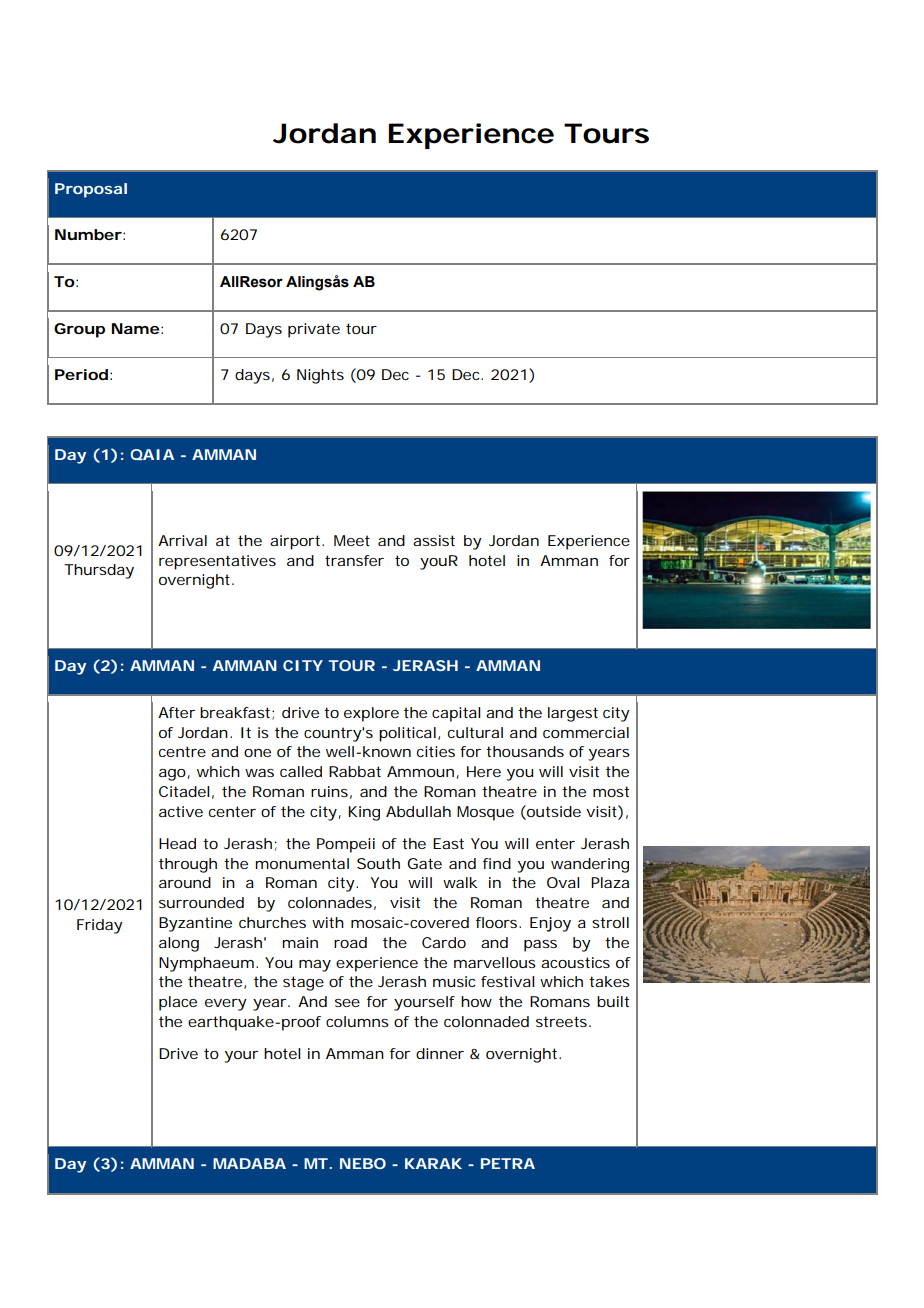 Image resolution: width=924 pixels, height=1308 pixels. What do you see at coordinates (314, 330) in the page?
I see `private` at bounding box center [314, 330].
